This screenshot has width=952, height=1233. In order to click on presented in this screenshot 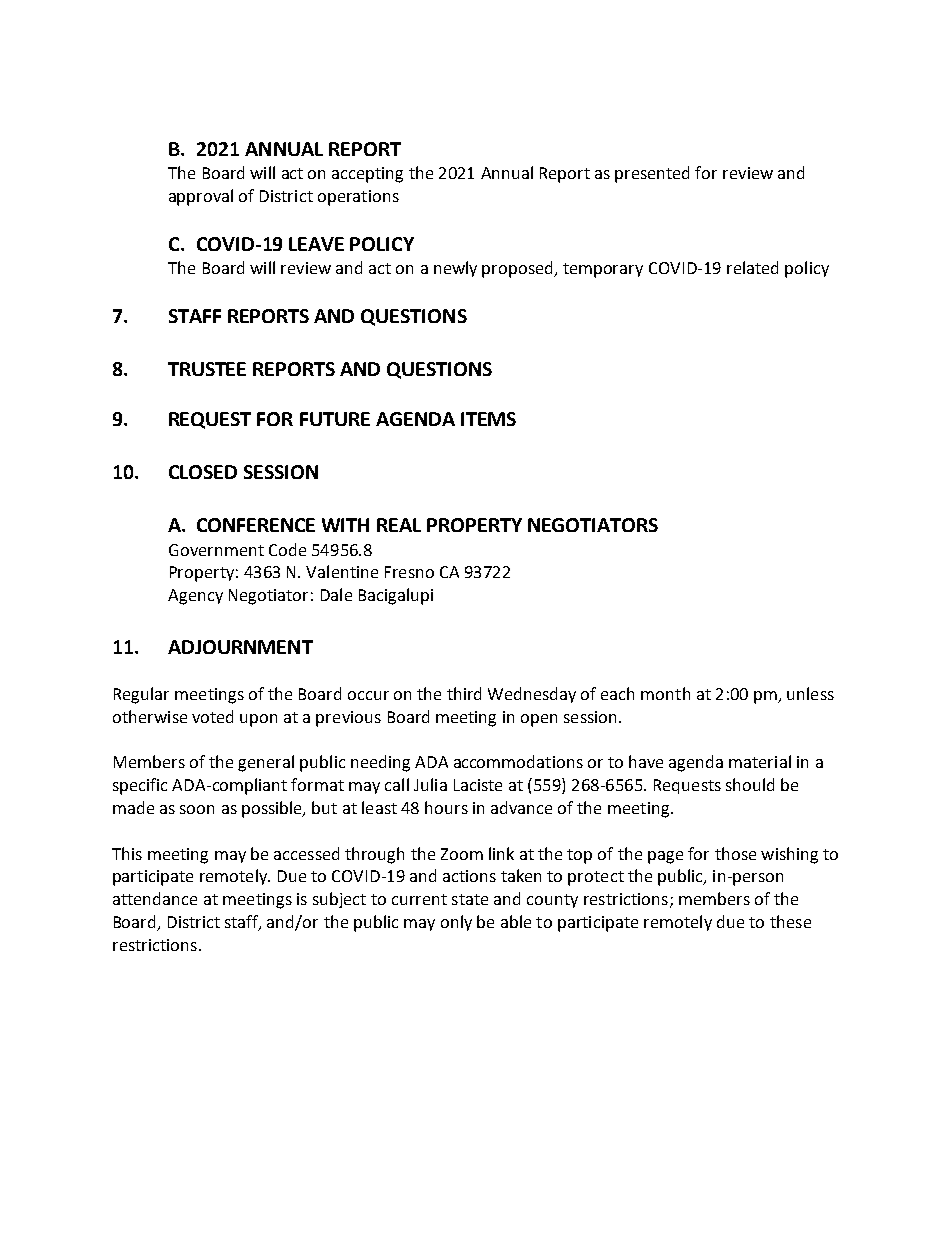, I will do `click(652, 174)`.
